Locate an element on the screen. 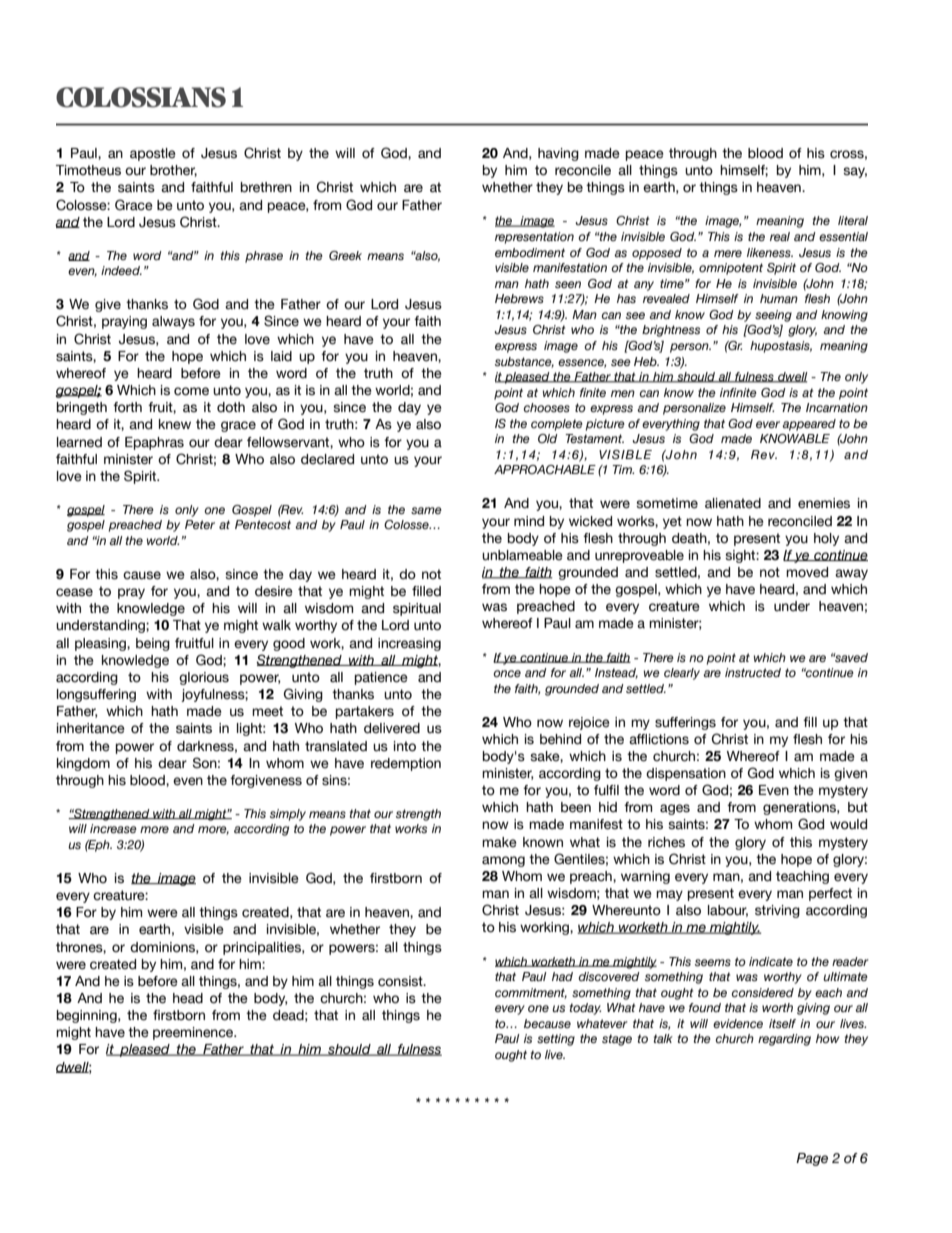  increase is located at coordinates (113, 828).
